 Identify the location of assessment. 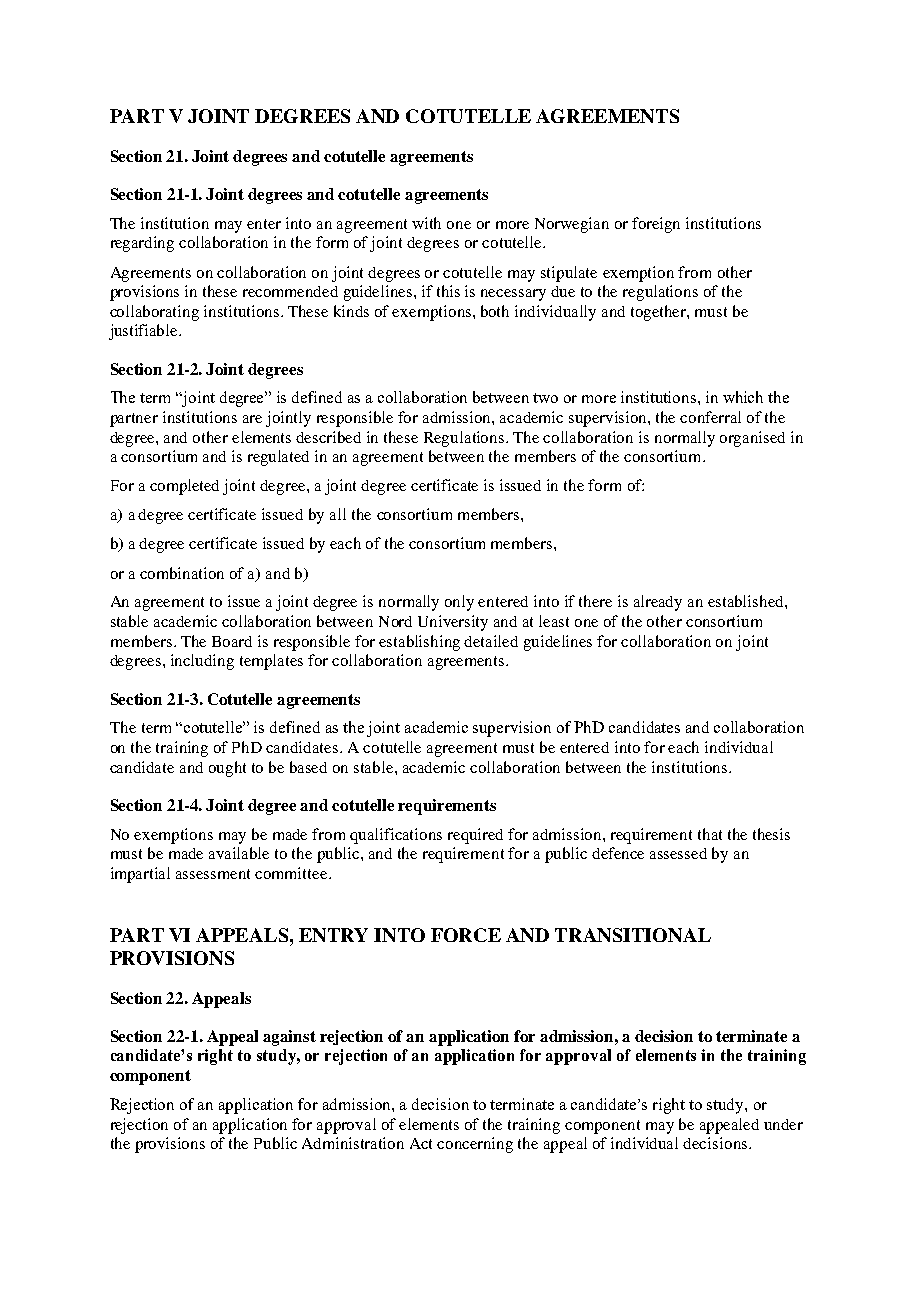
(213, 874).
